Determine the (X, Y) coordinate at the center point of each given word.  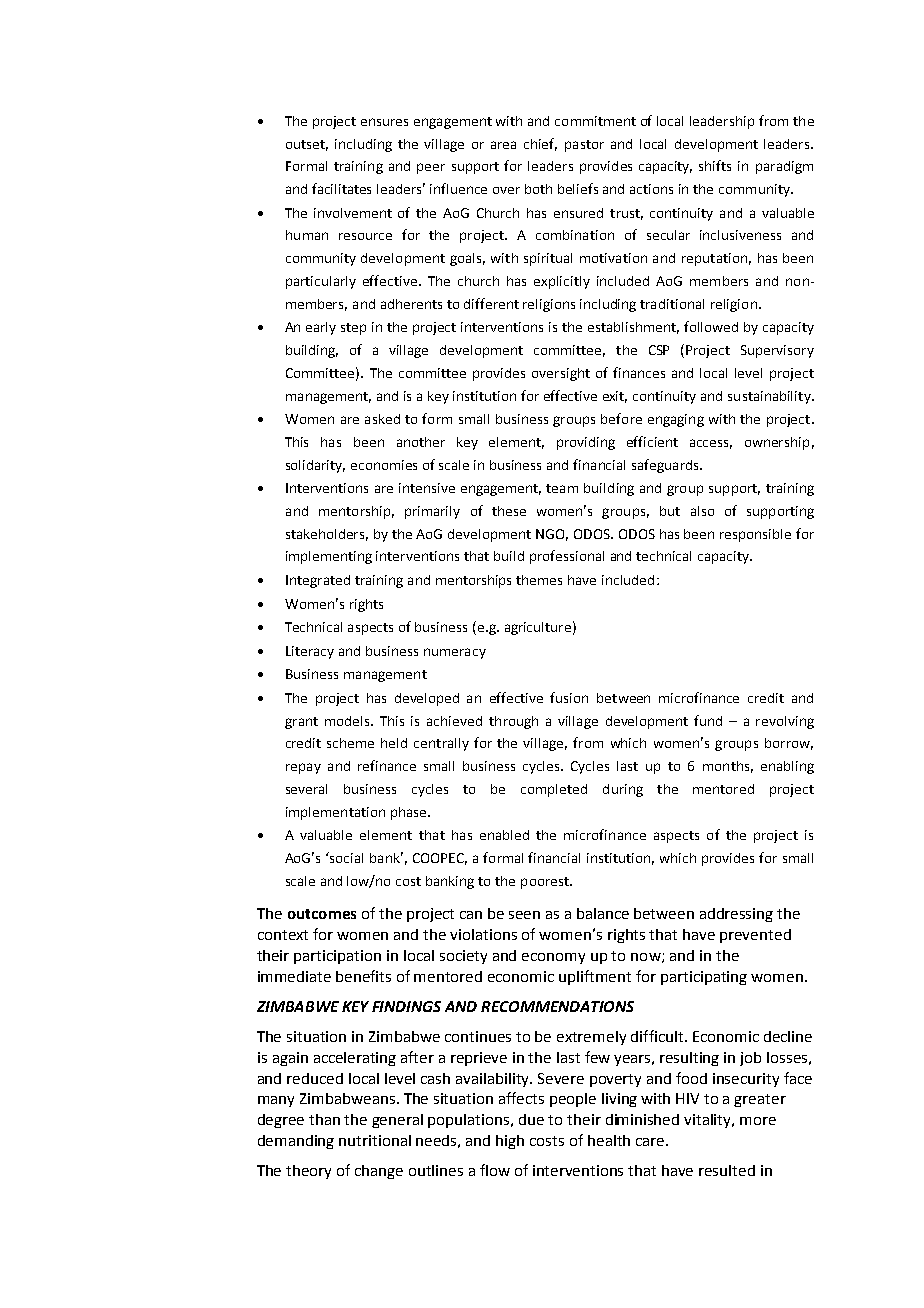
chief (540, 144)
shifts (715, 165)
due (531, 1119)
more (758, 1121)
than (324, 1119)
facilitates (341, 188)
